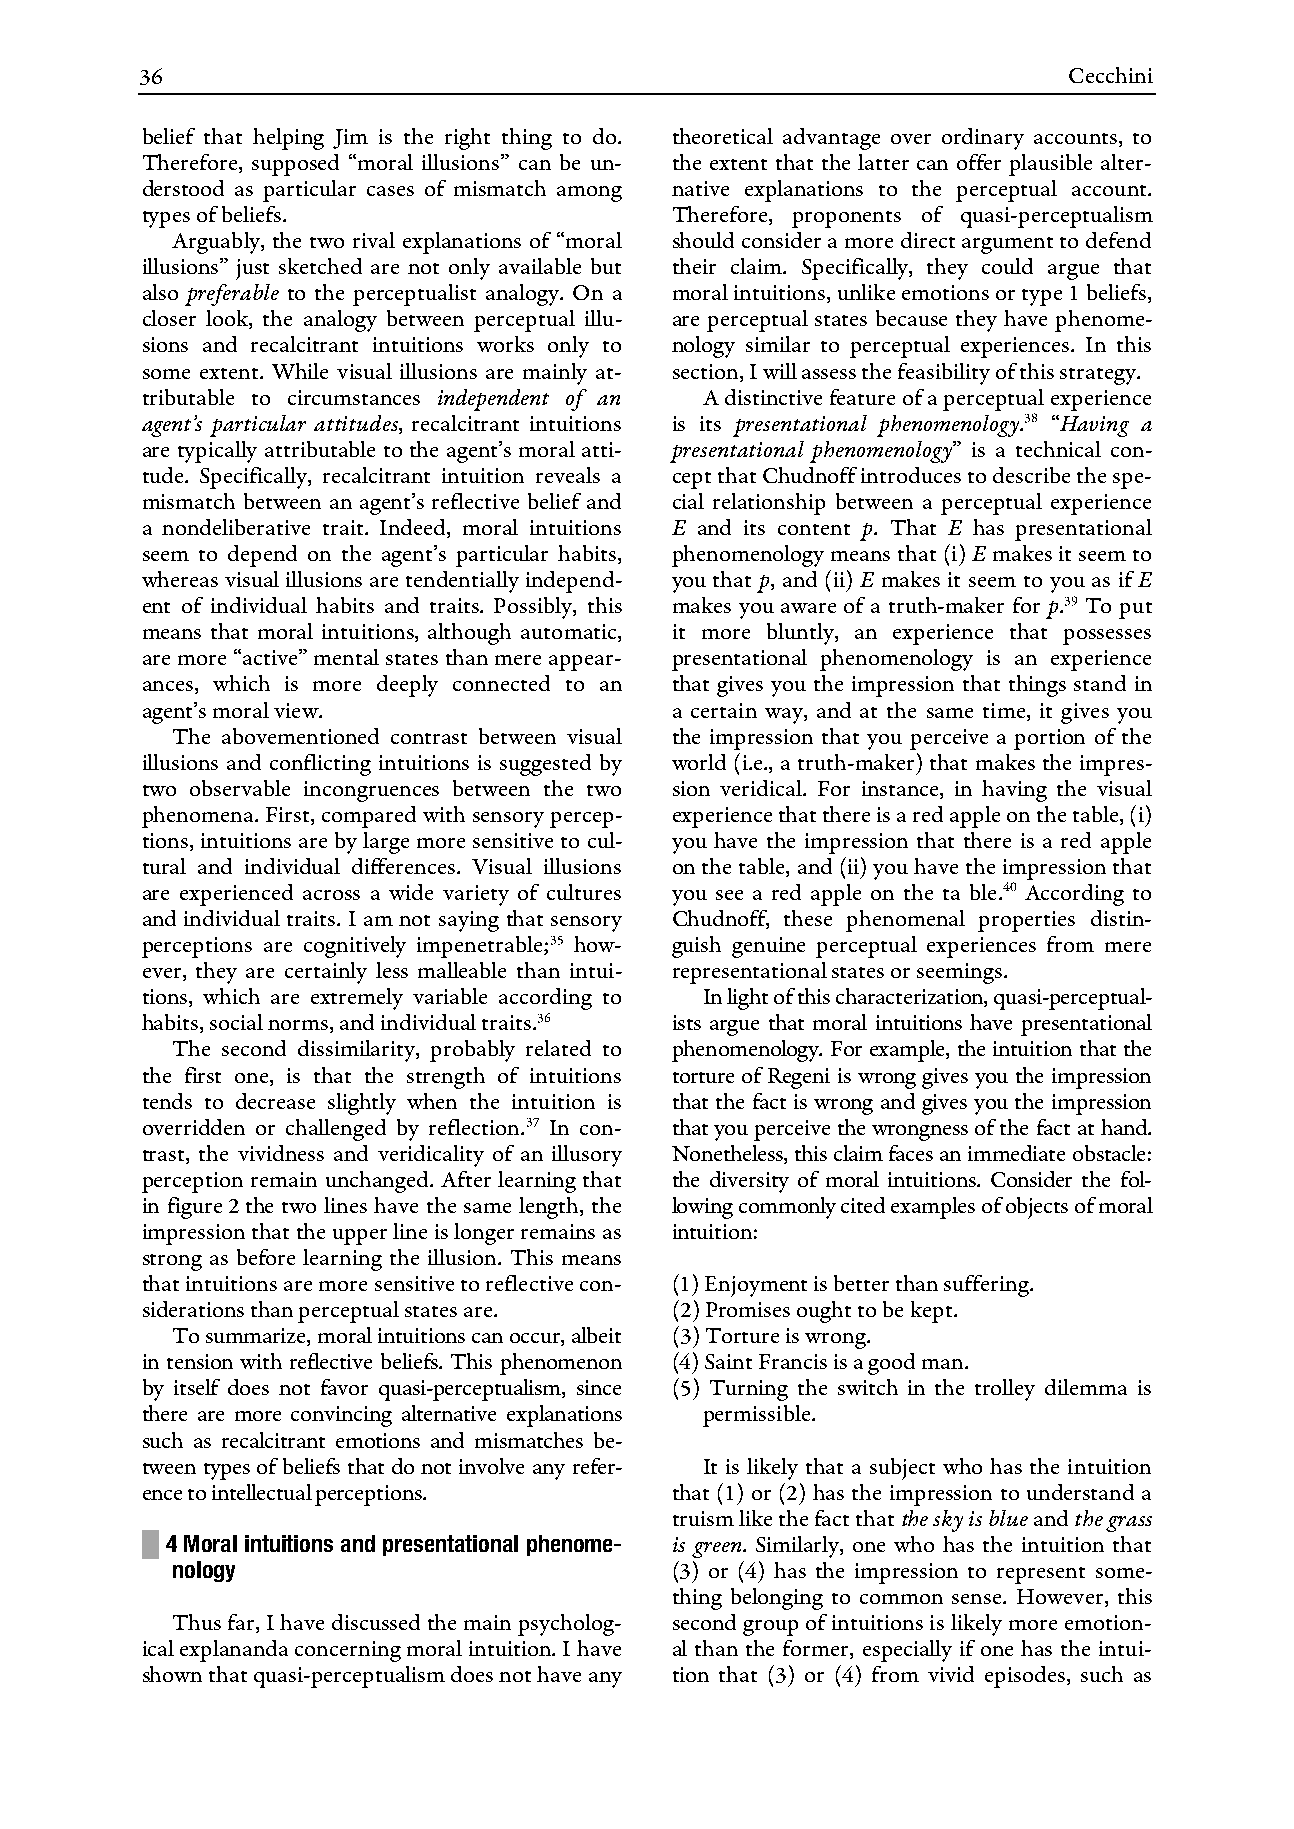  What do you see at coordinates (1004, 710) in the screenshot?
I see `time` at bounding box center [1004, 710].
